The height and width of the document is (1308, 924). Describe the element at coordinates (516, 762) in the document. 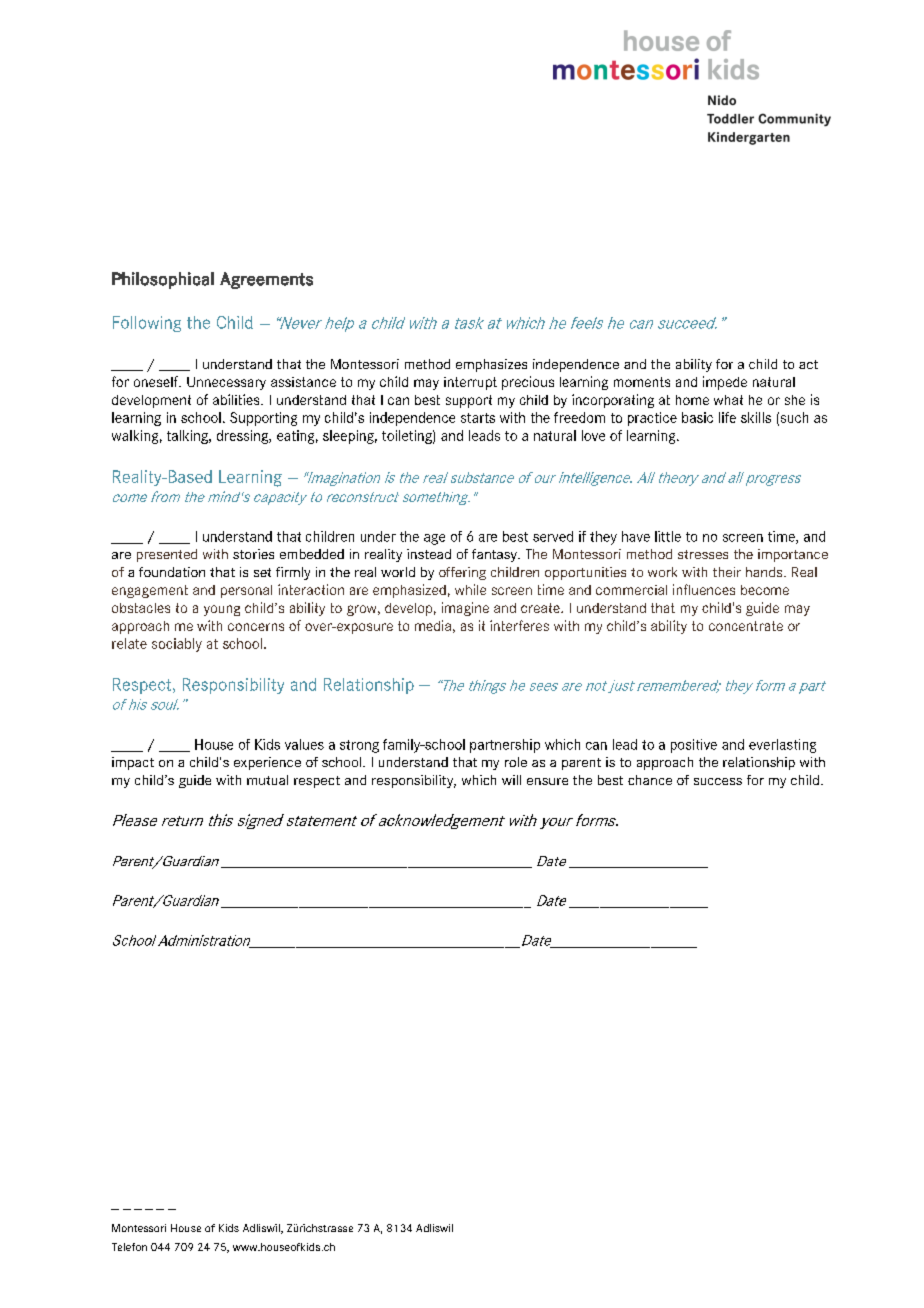

I see `role` at that location.
